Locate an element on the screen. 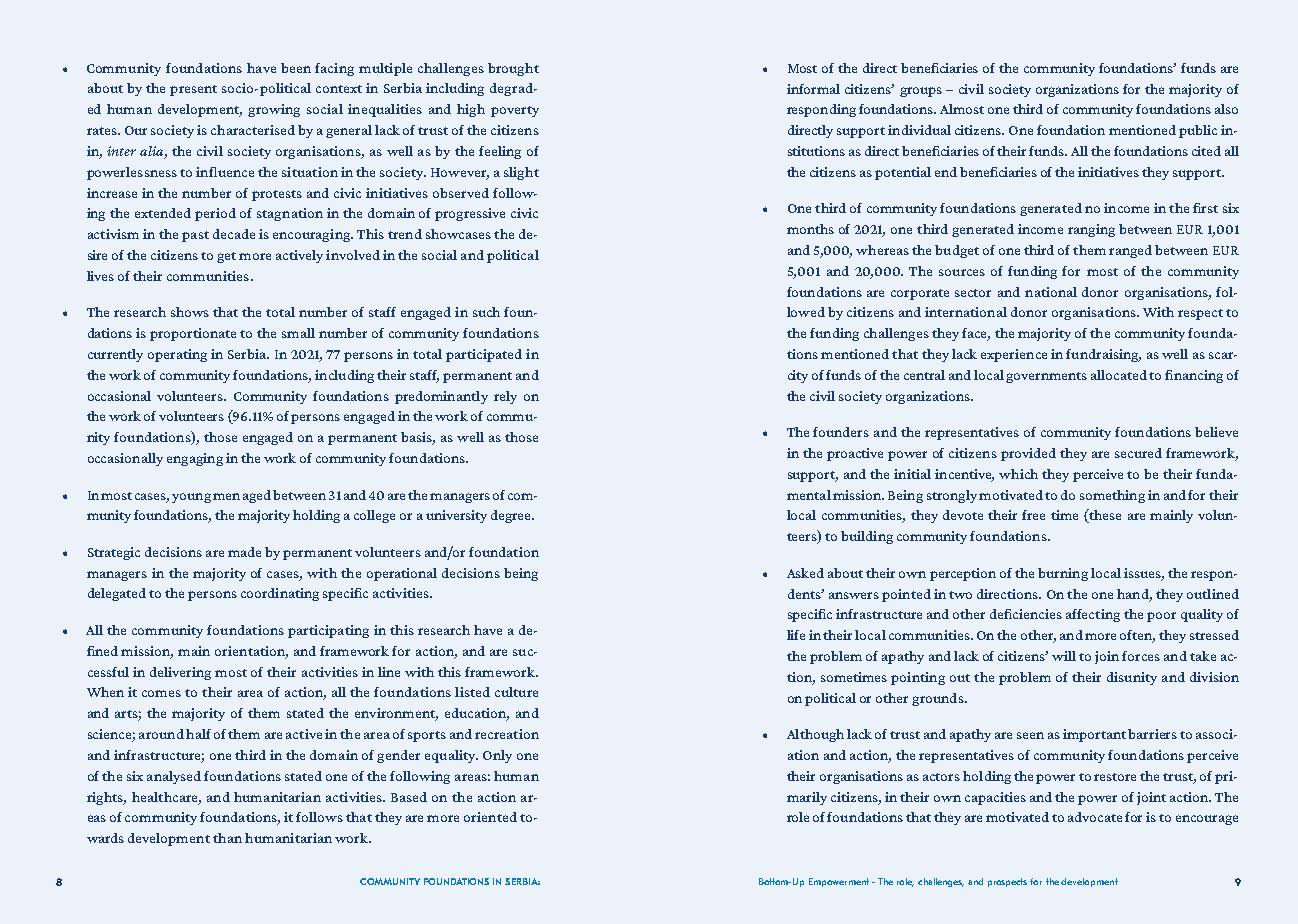 The height and width of the screenshot is (924, 1298). than is located at coordinates (227, 838).
